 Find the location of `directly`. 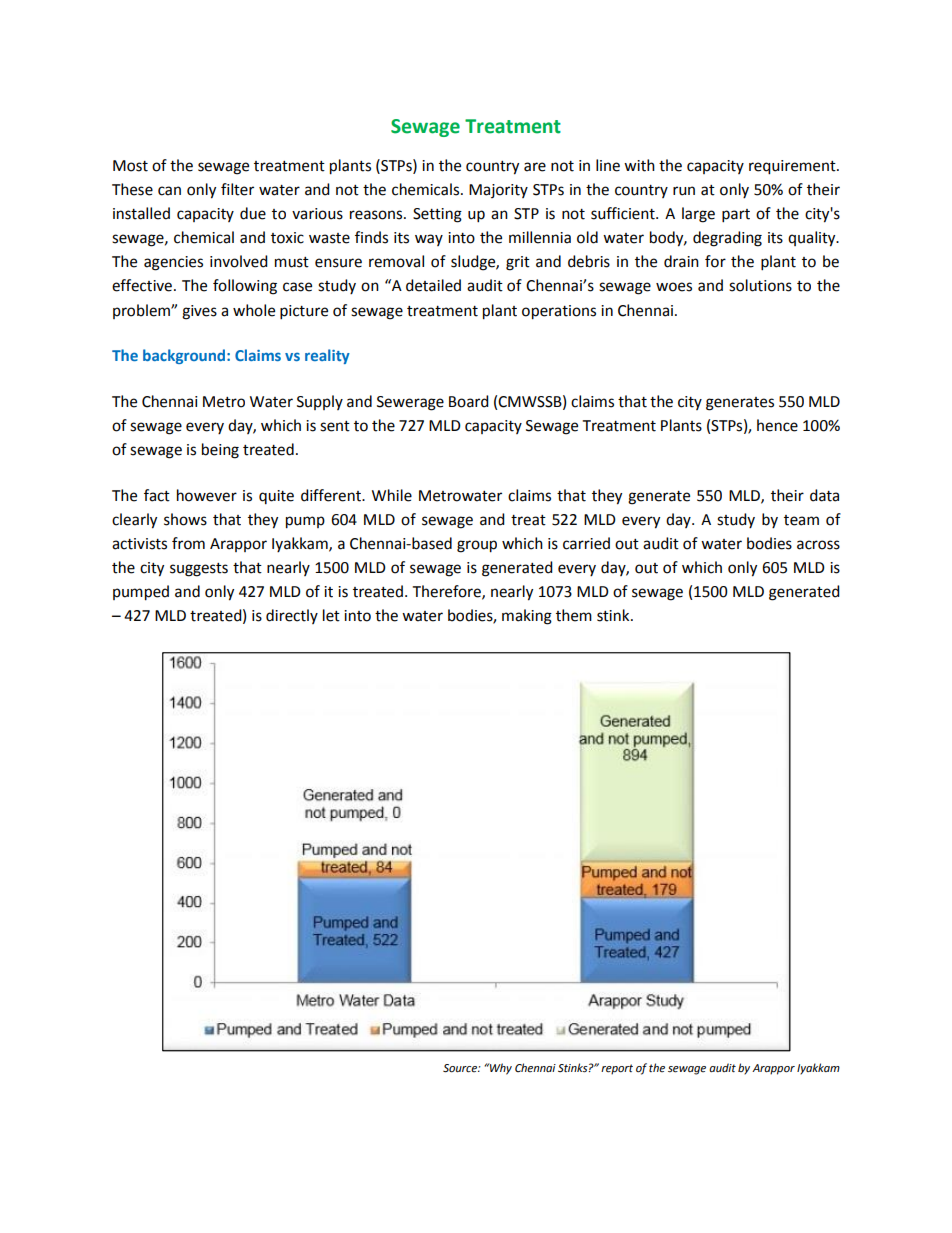

directly is located at coordinates (292, 616).
